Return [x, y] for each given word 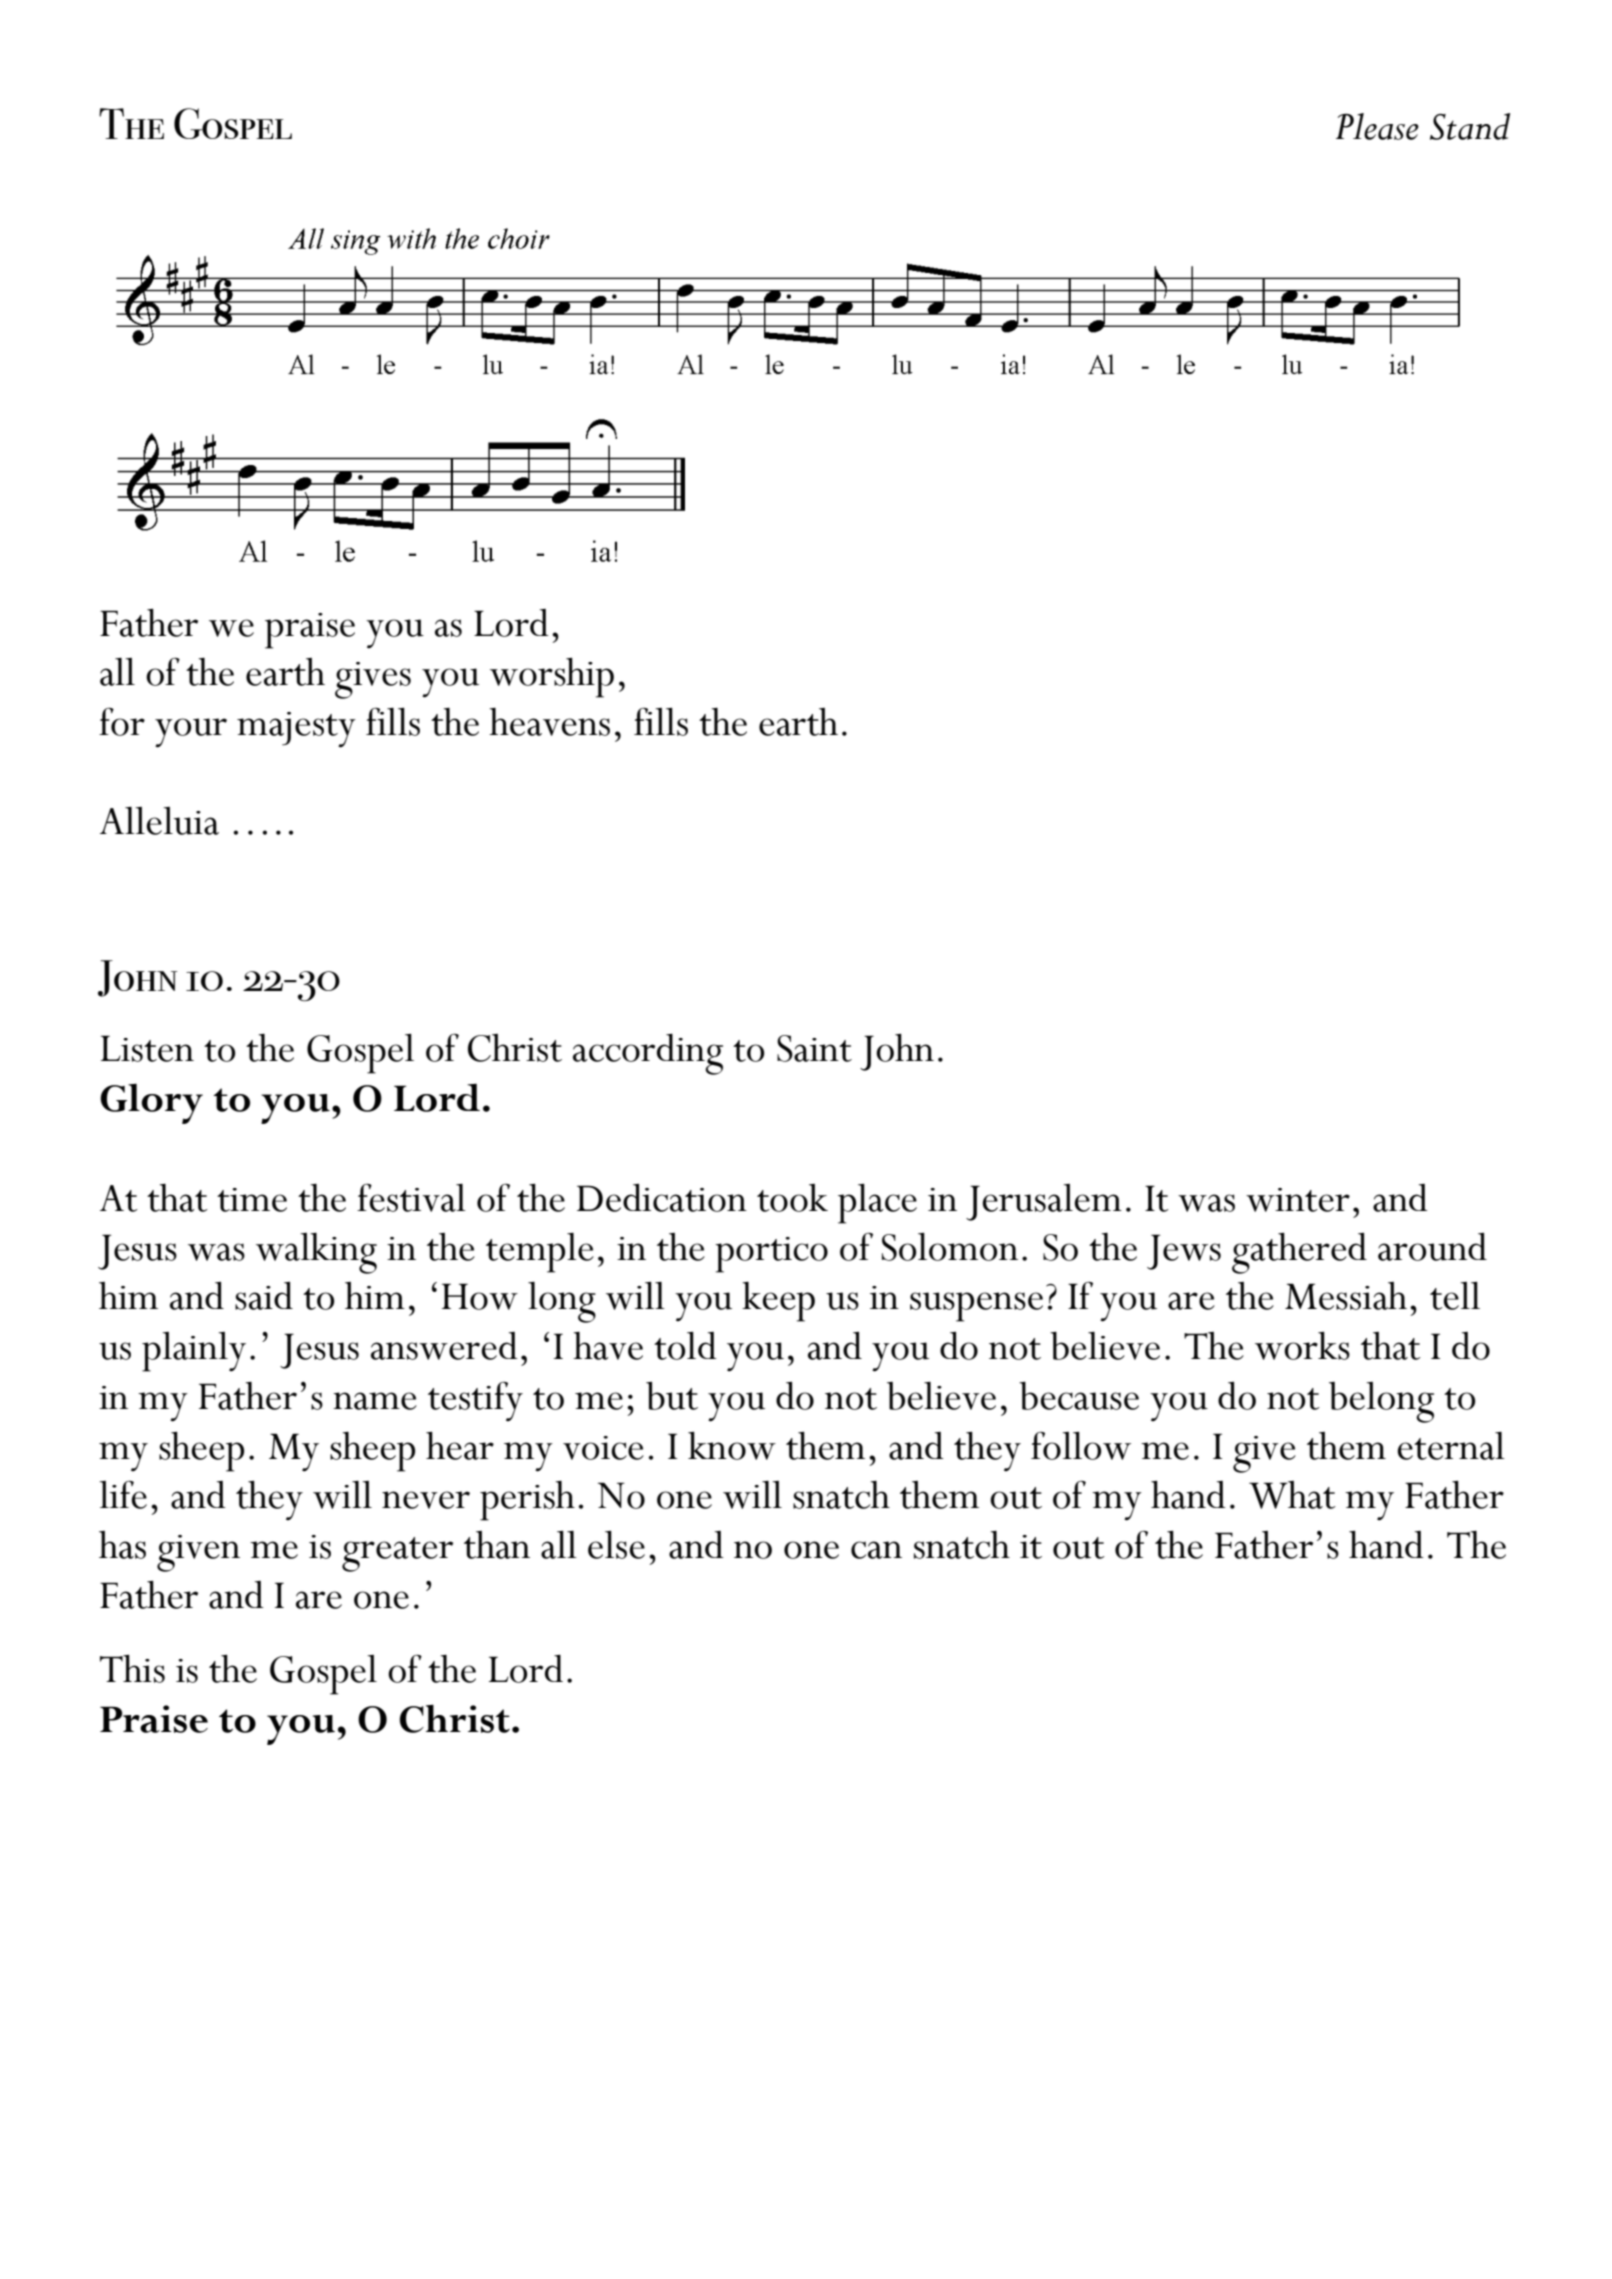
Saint [814, 1048]
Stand [1470, 126]
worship [552, 677]
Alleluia [159, 821]
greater [397, 1554]
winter [1298, 1200]
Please [1377, 126]
